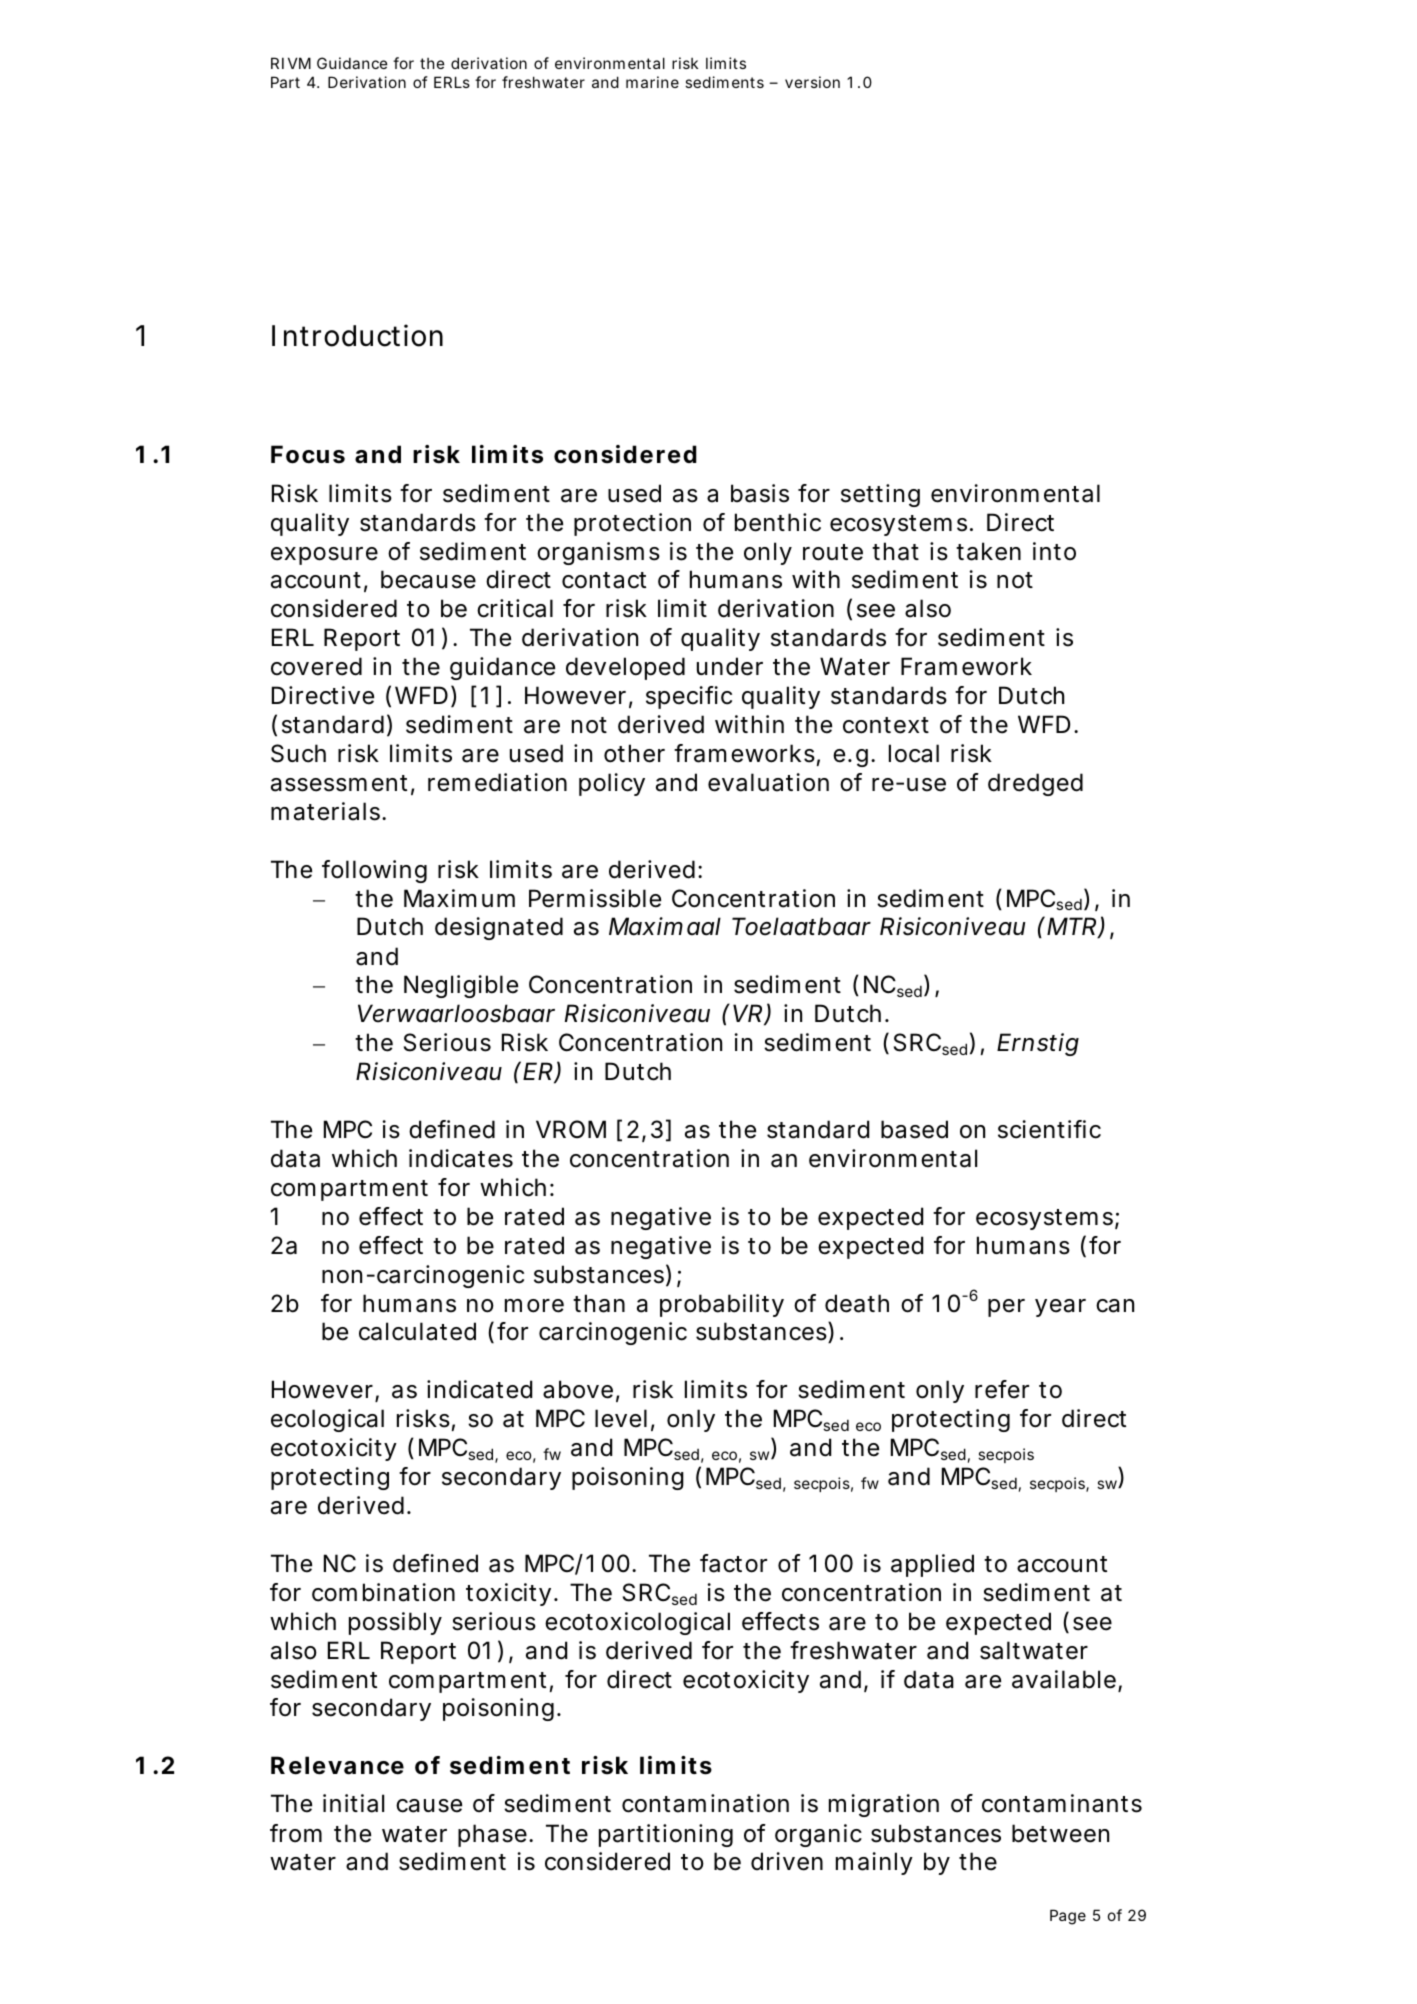 The width and height of the screenshot is (1417, 2004). Describe the element at coordinates (768, 782) in the screenshot. I see `evaluation` at that location.
